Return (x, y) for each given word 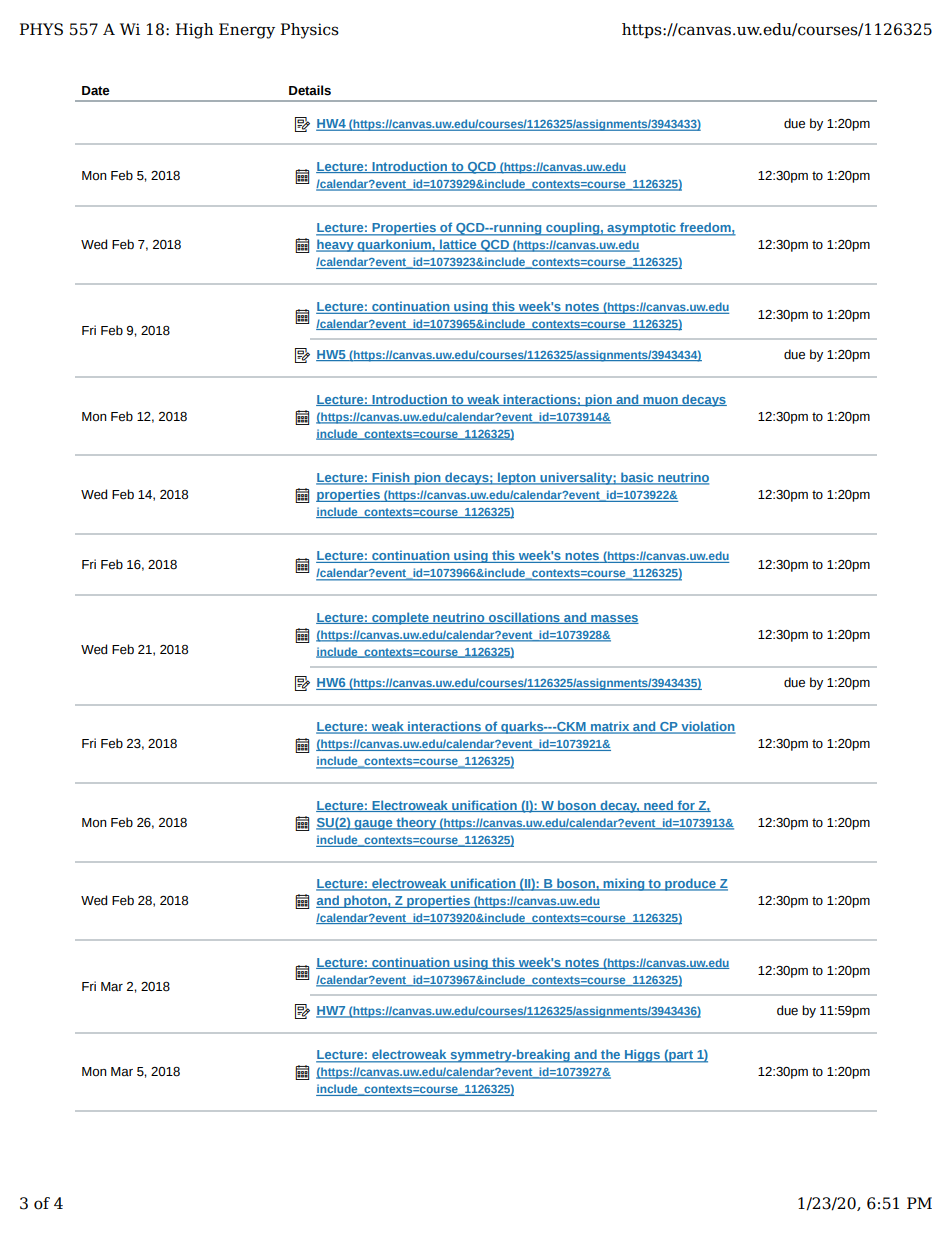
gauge (373, 825)
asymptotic (641, 229)
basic (637, 478)
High (195, 31)
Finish (391, 478)
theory (416, 823)
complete (400, 618)
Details (310, 90)
